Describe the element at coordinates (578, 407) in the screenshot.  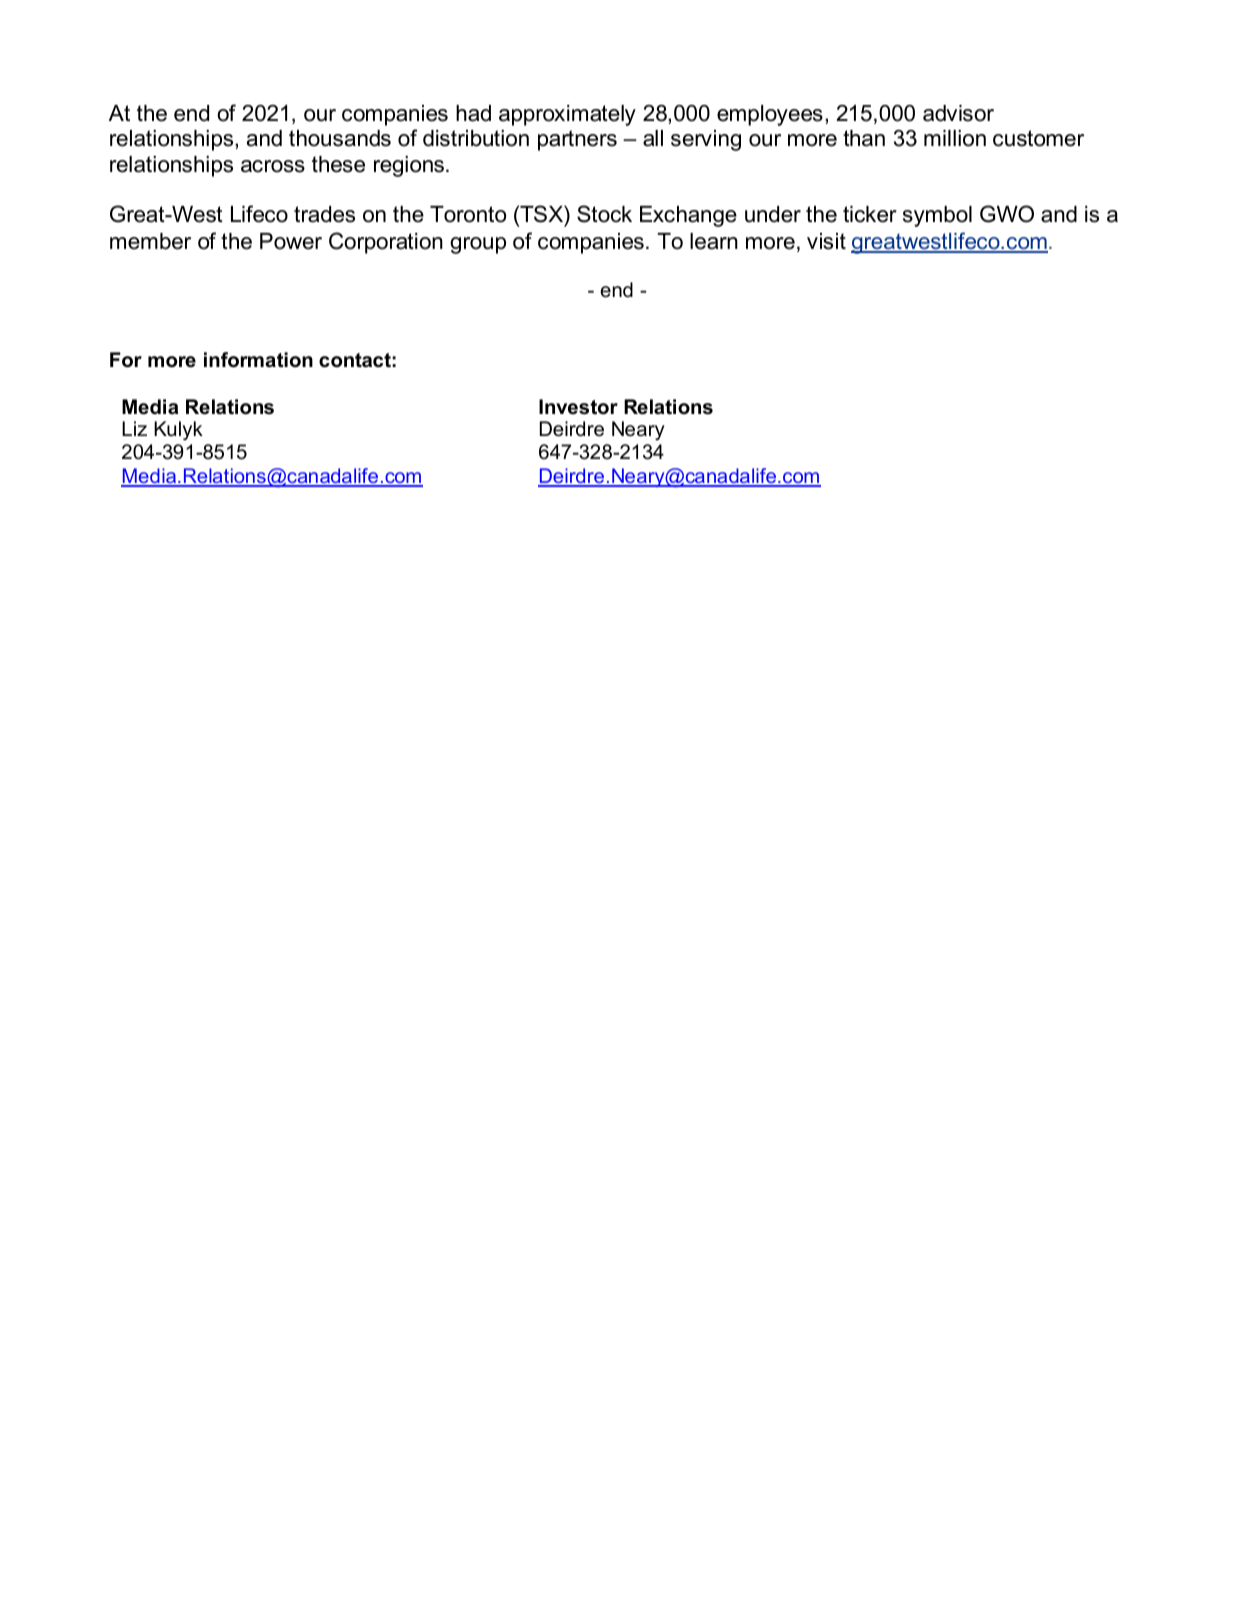
I see `Investor` at that location.
